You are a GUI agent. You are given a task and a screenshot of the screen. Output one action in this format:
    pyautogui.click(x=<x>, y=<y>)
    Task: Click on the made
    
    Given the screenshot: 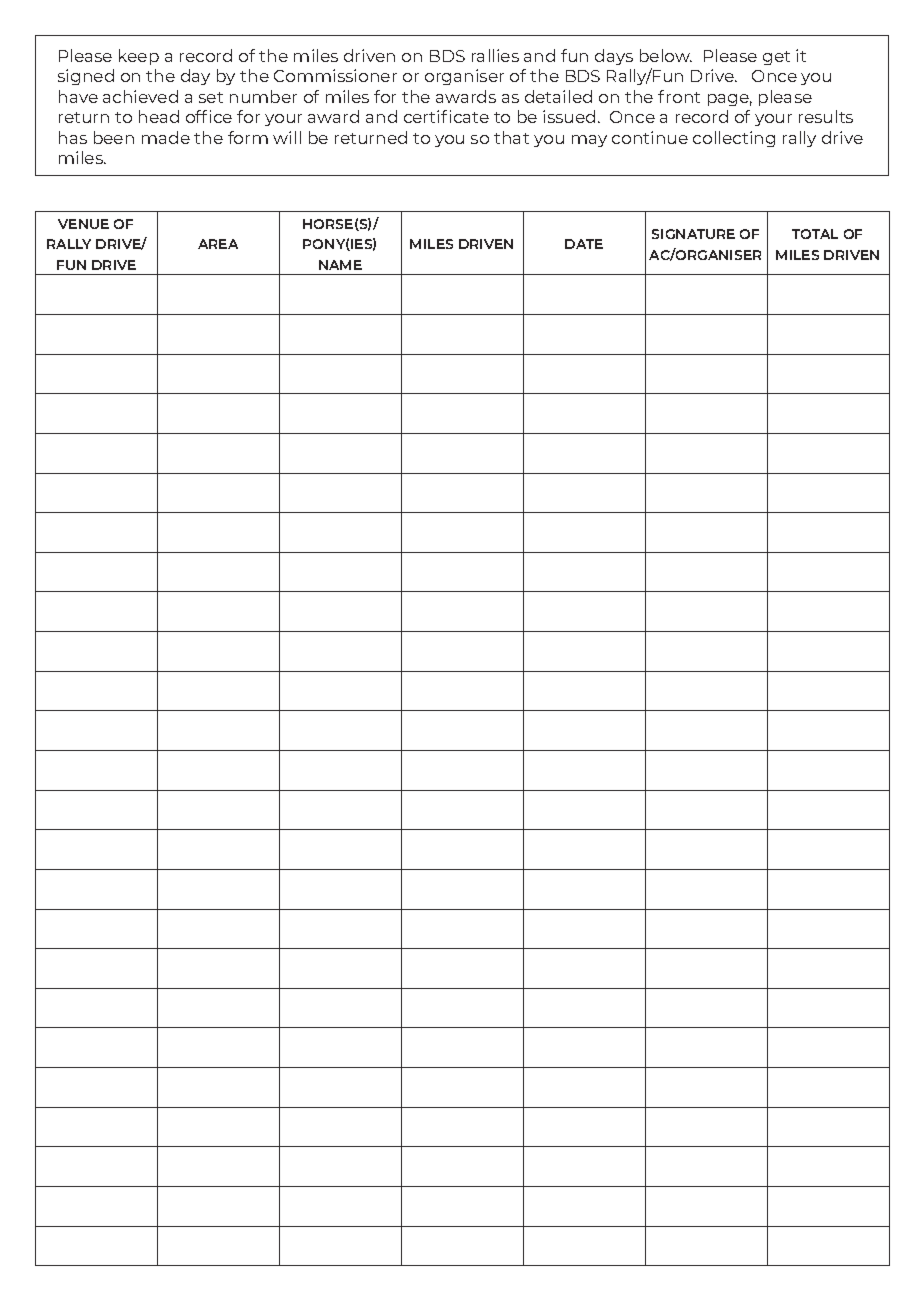 What is the action you would take?
    pyautogui.click(x=166, y=137)
